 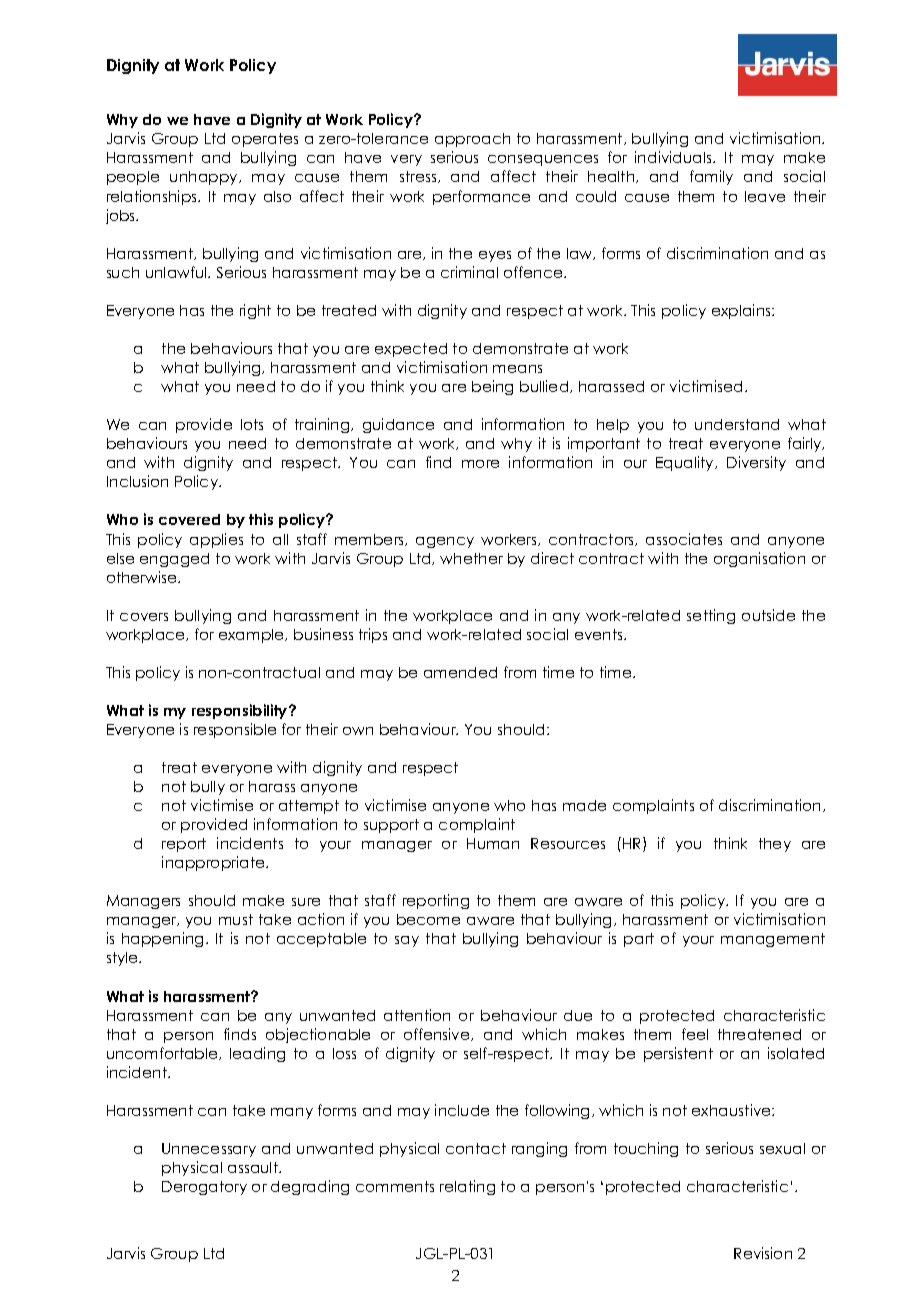 I want to click on amended, so click(x=460, y=672).
